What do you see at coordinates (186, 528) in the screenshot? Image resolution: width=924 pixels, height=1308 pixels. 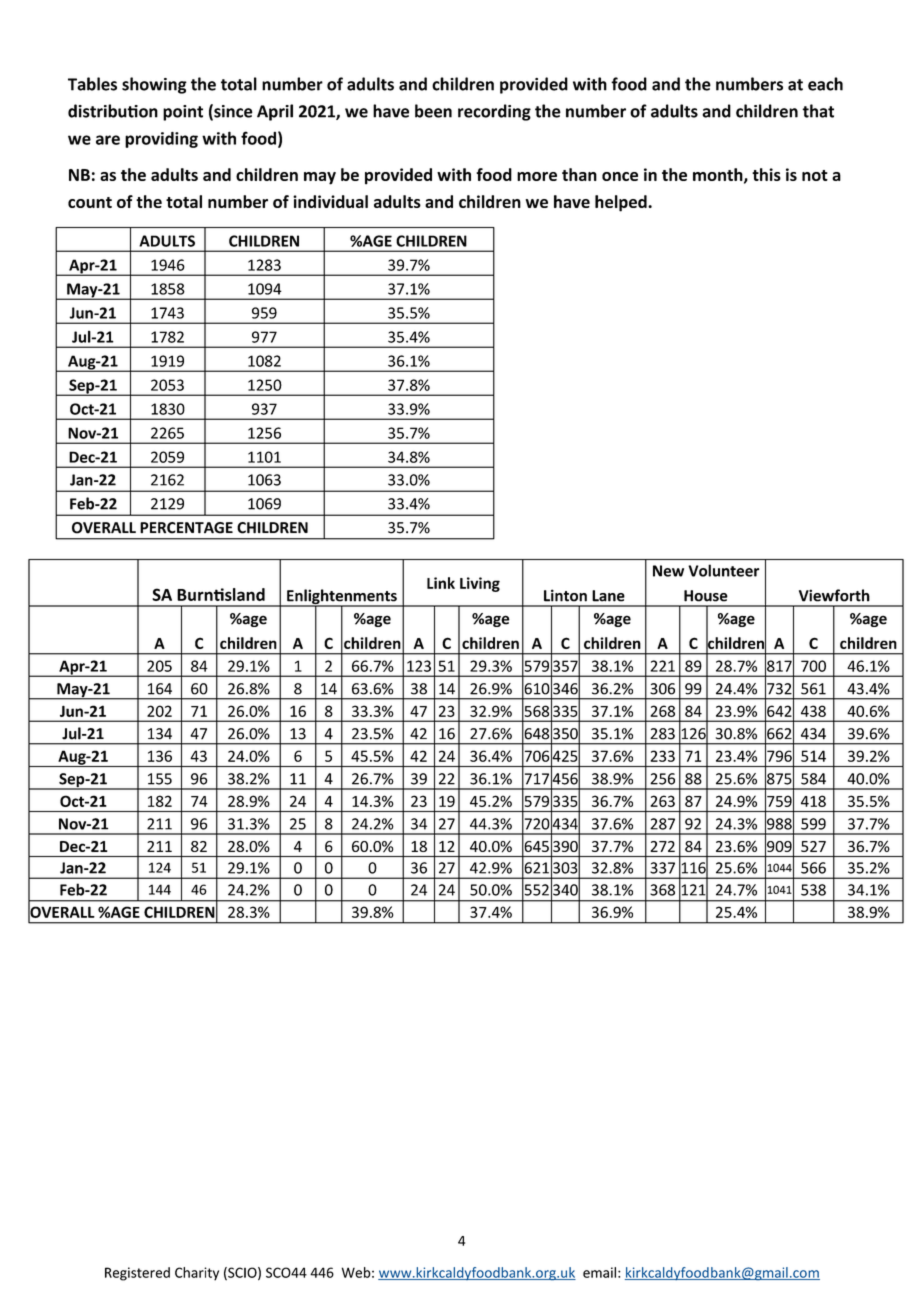 I see `PERCENTAGE` at bounding box center [186, 528].
